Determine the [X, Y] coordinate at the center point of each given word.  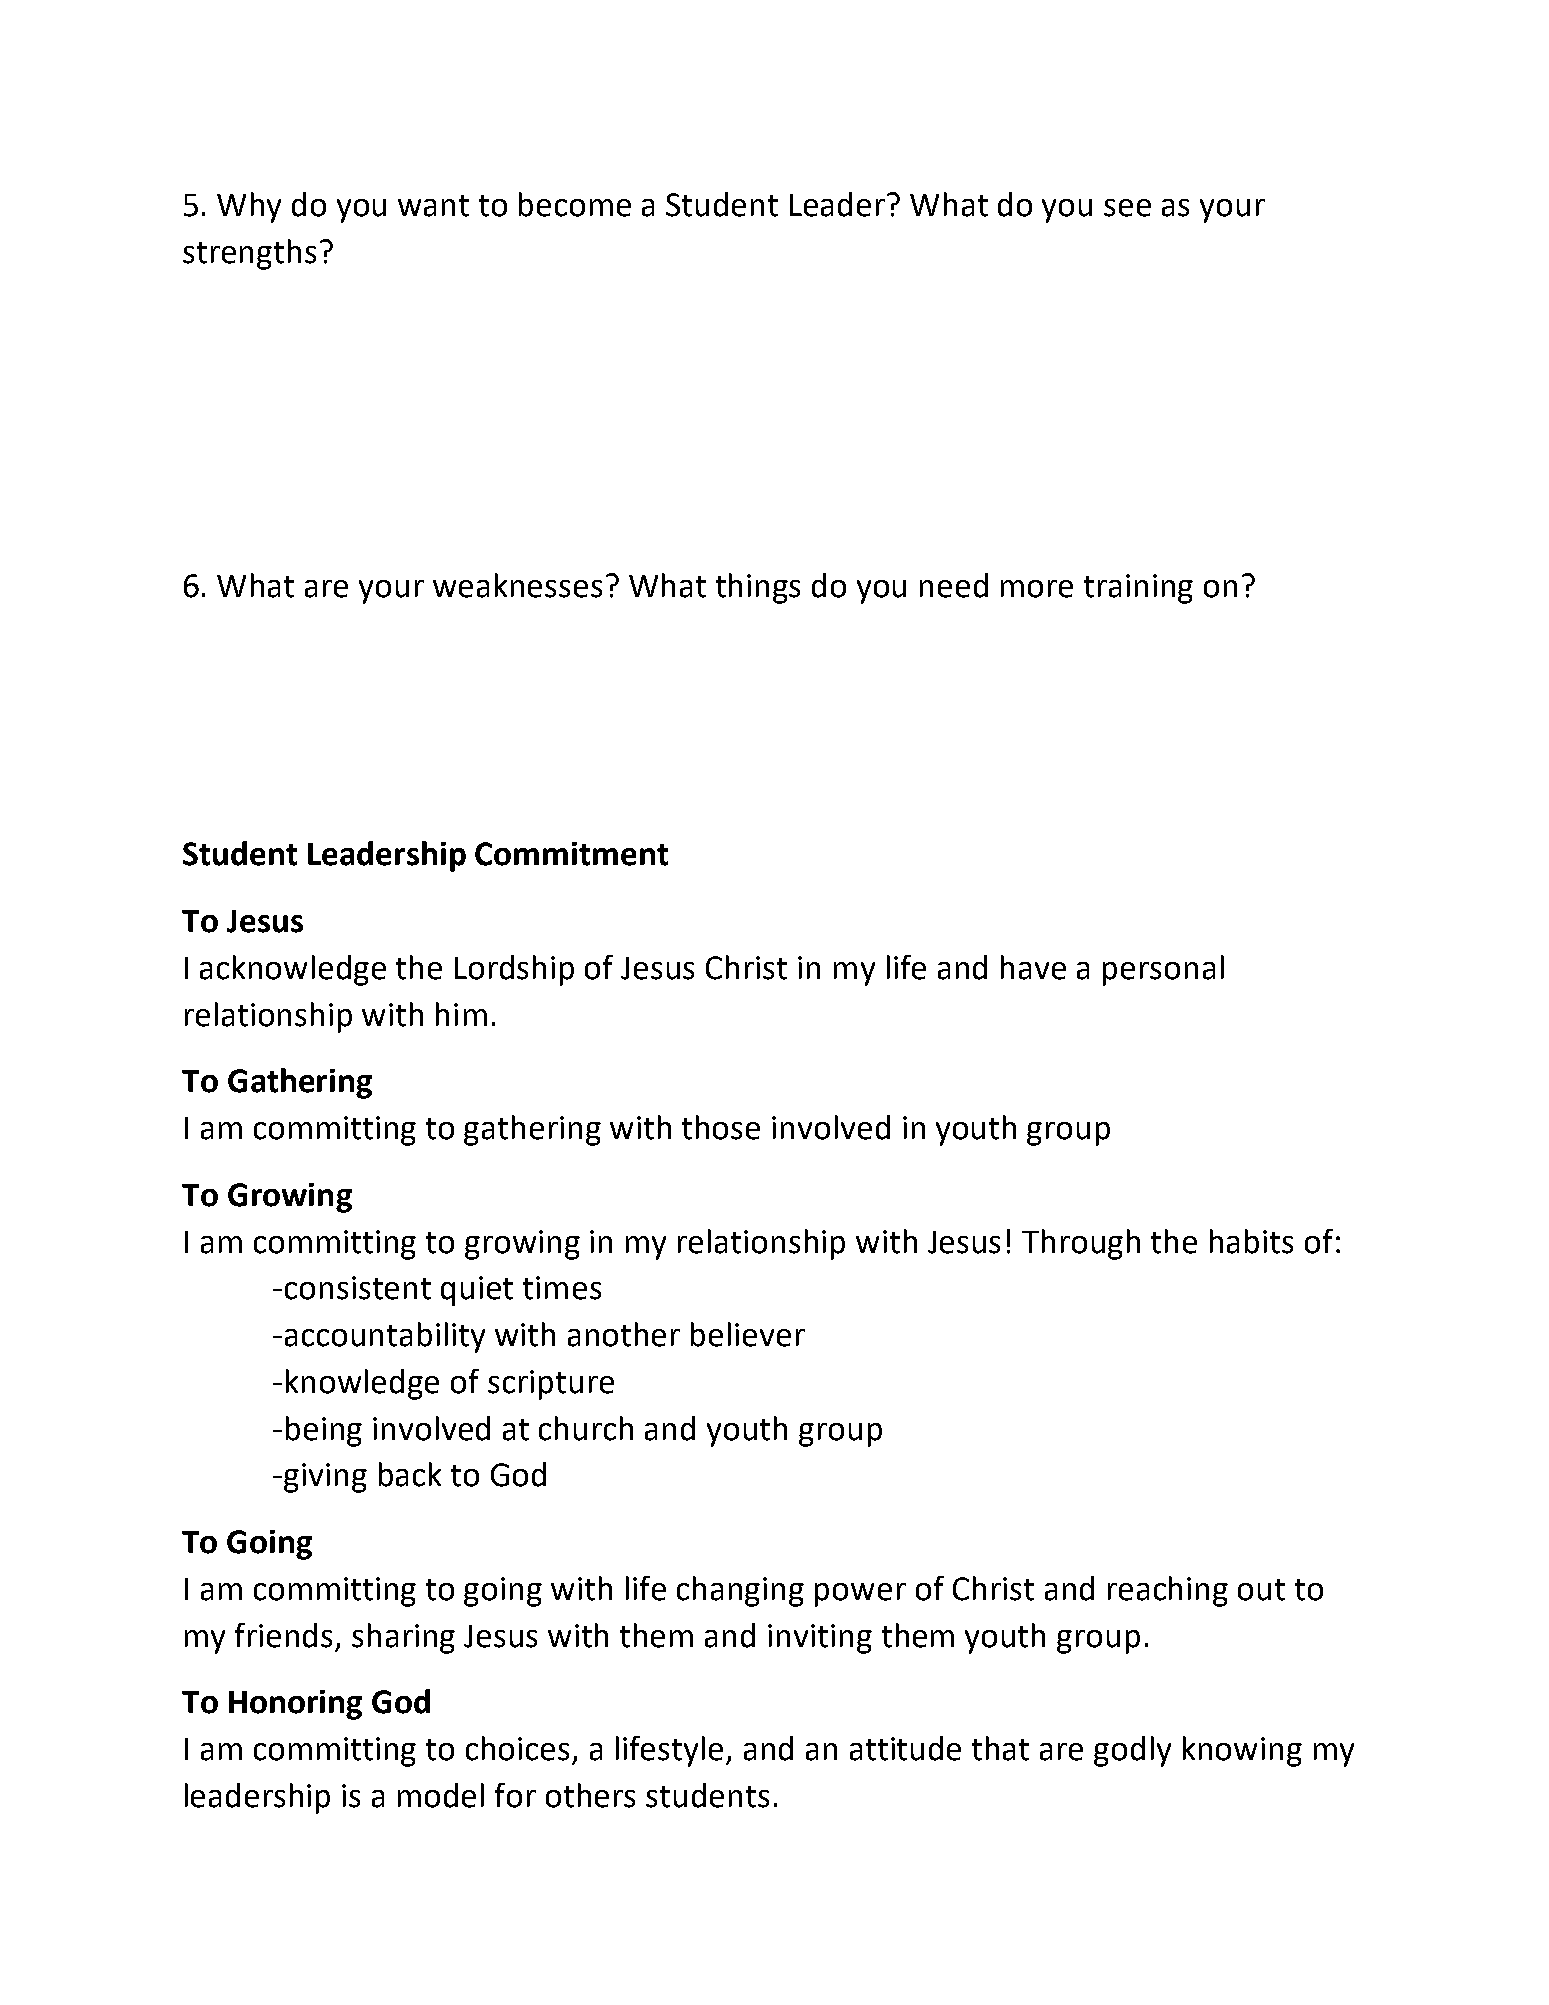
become [575, 204]
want [433, 206]
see [1127, 208]
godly [1132, 1751]
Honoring [295, 1705]
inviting [820, 1639]
